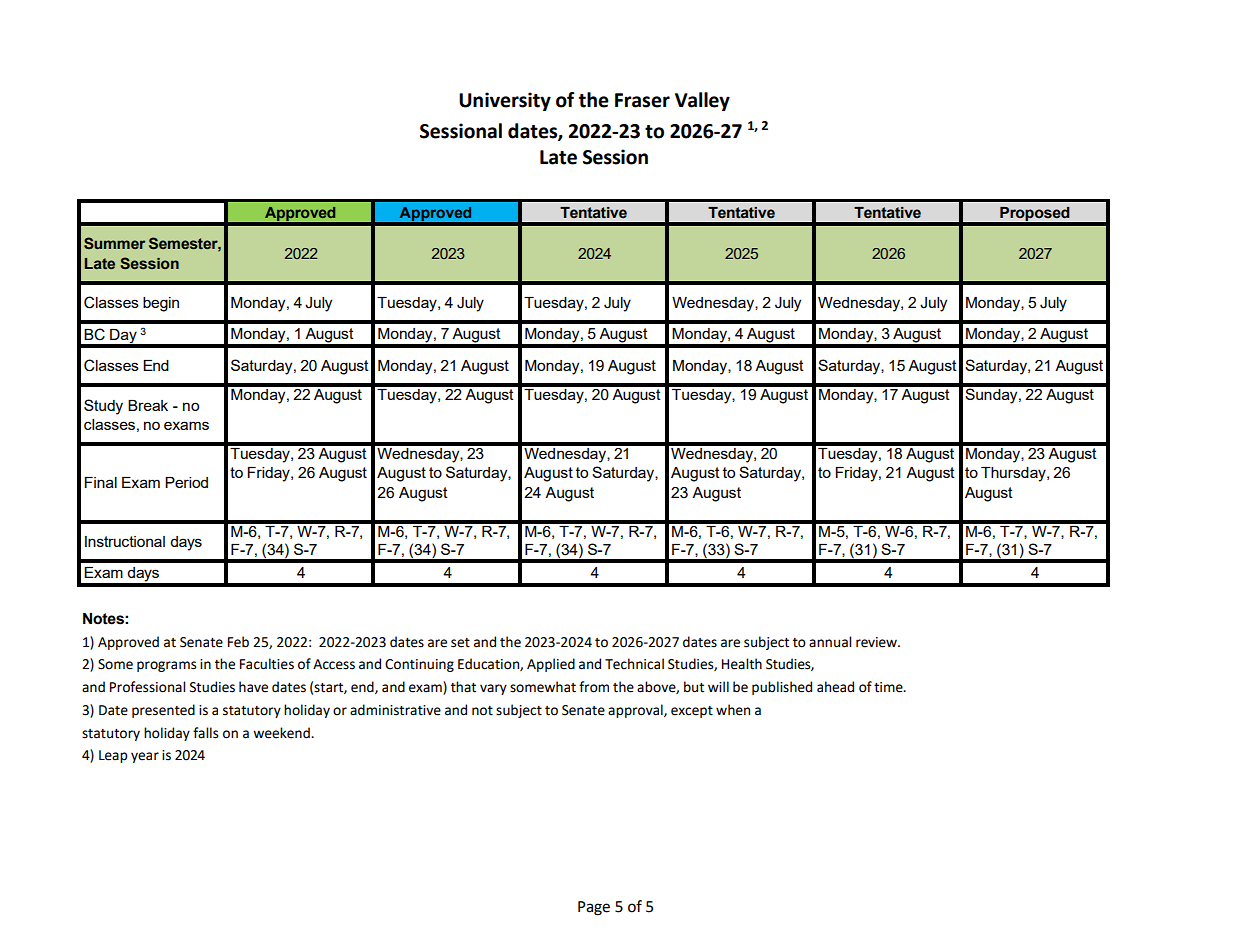 Image resolution: width=1233 pixels, height=952 pixels. Describe the element at coordinates (114, 243) in the screenshot. I see `Summer` at that location.
